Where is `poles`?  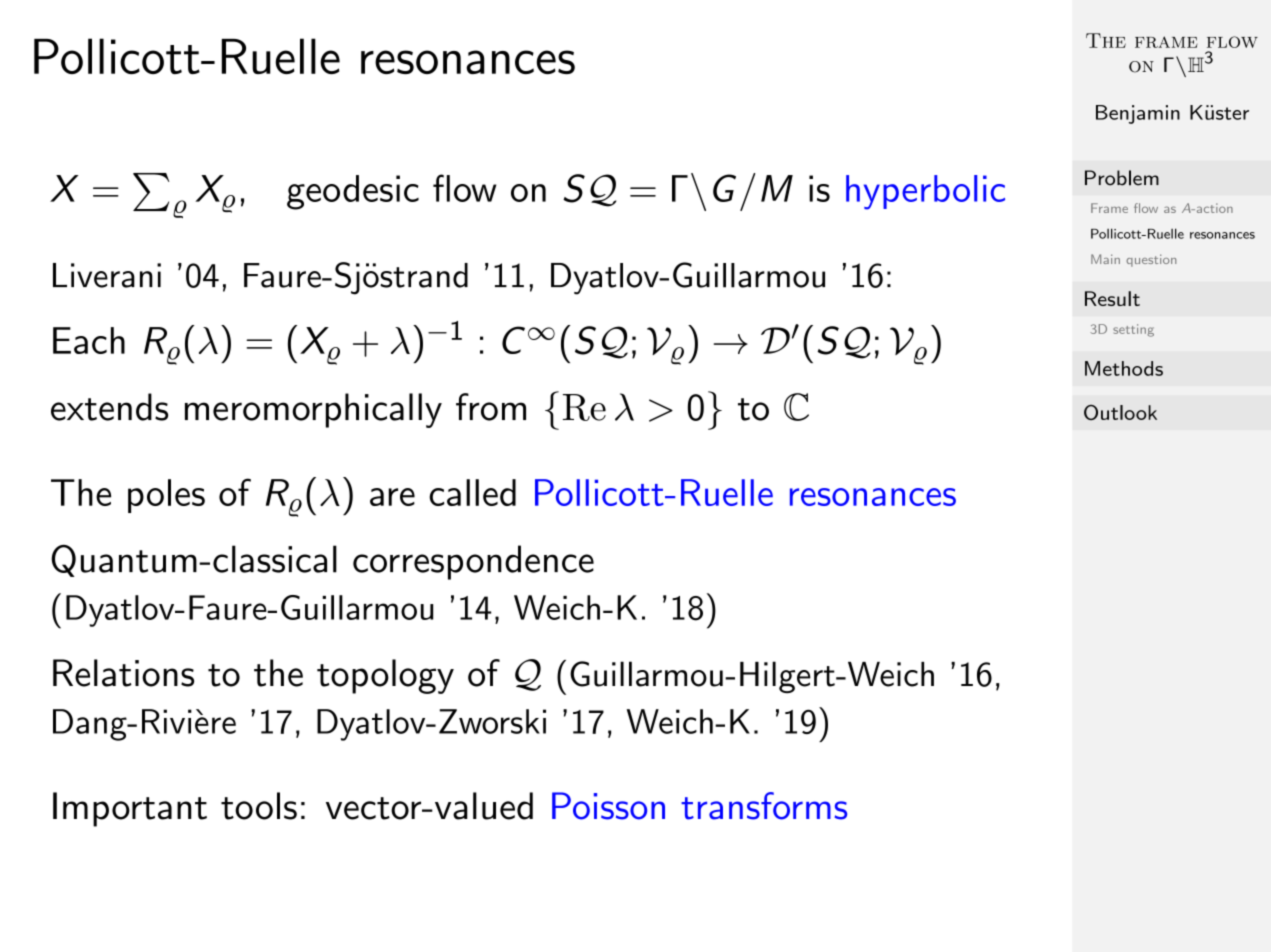
poles is located at coordinates (166, 496).
